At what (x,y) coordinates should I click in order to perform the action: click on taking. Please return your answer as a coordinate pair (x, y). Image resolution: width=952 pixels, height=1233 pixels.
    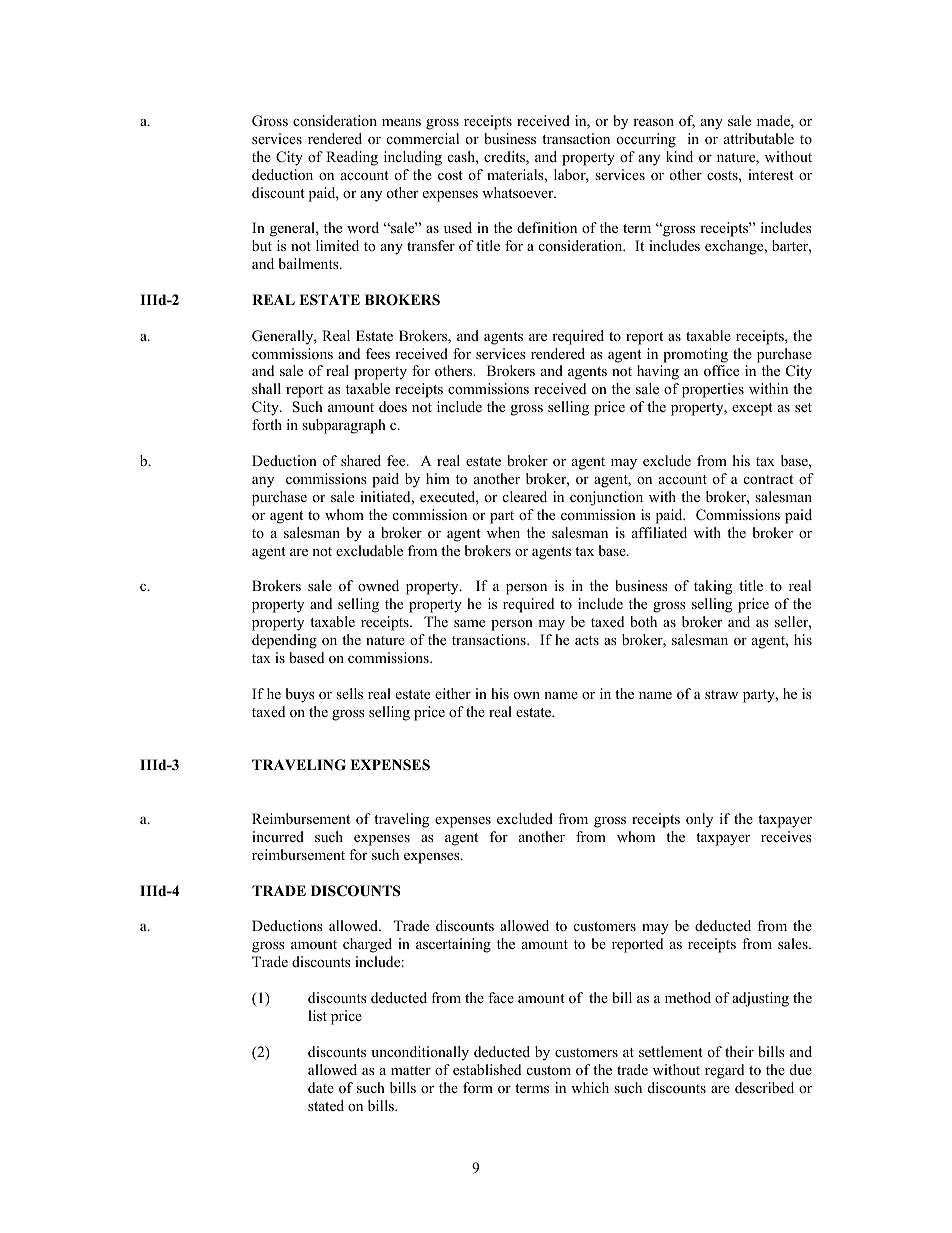
    Looking at the image, I should click on (713, 587).
